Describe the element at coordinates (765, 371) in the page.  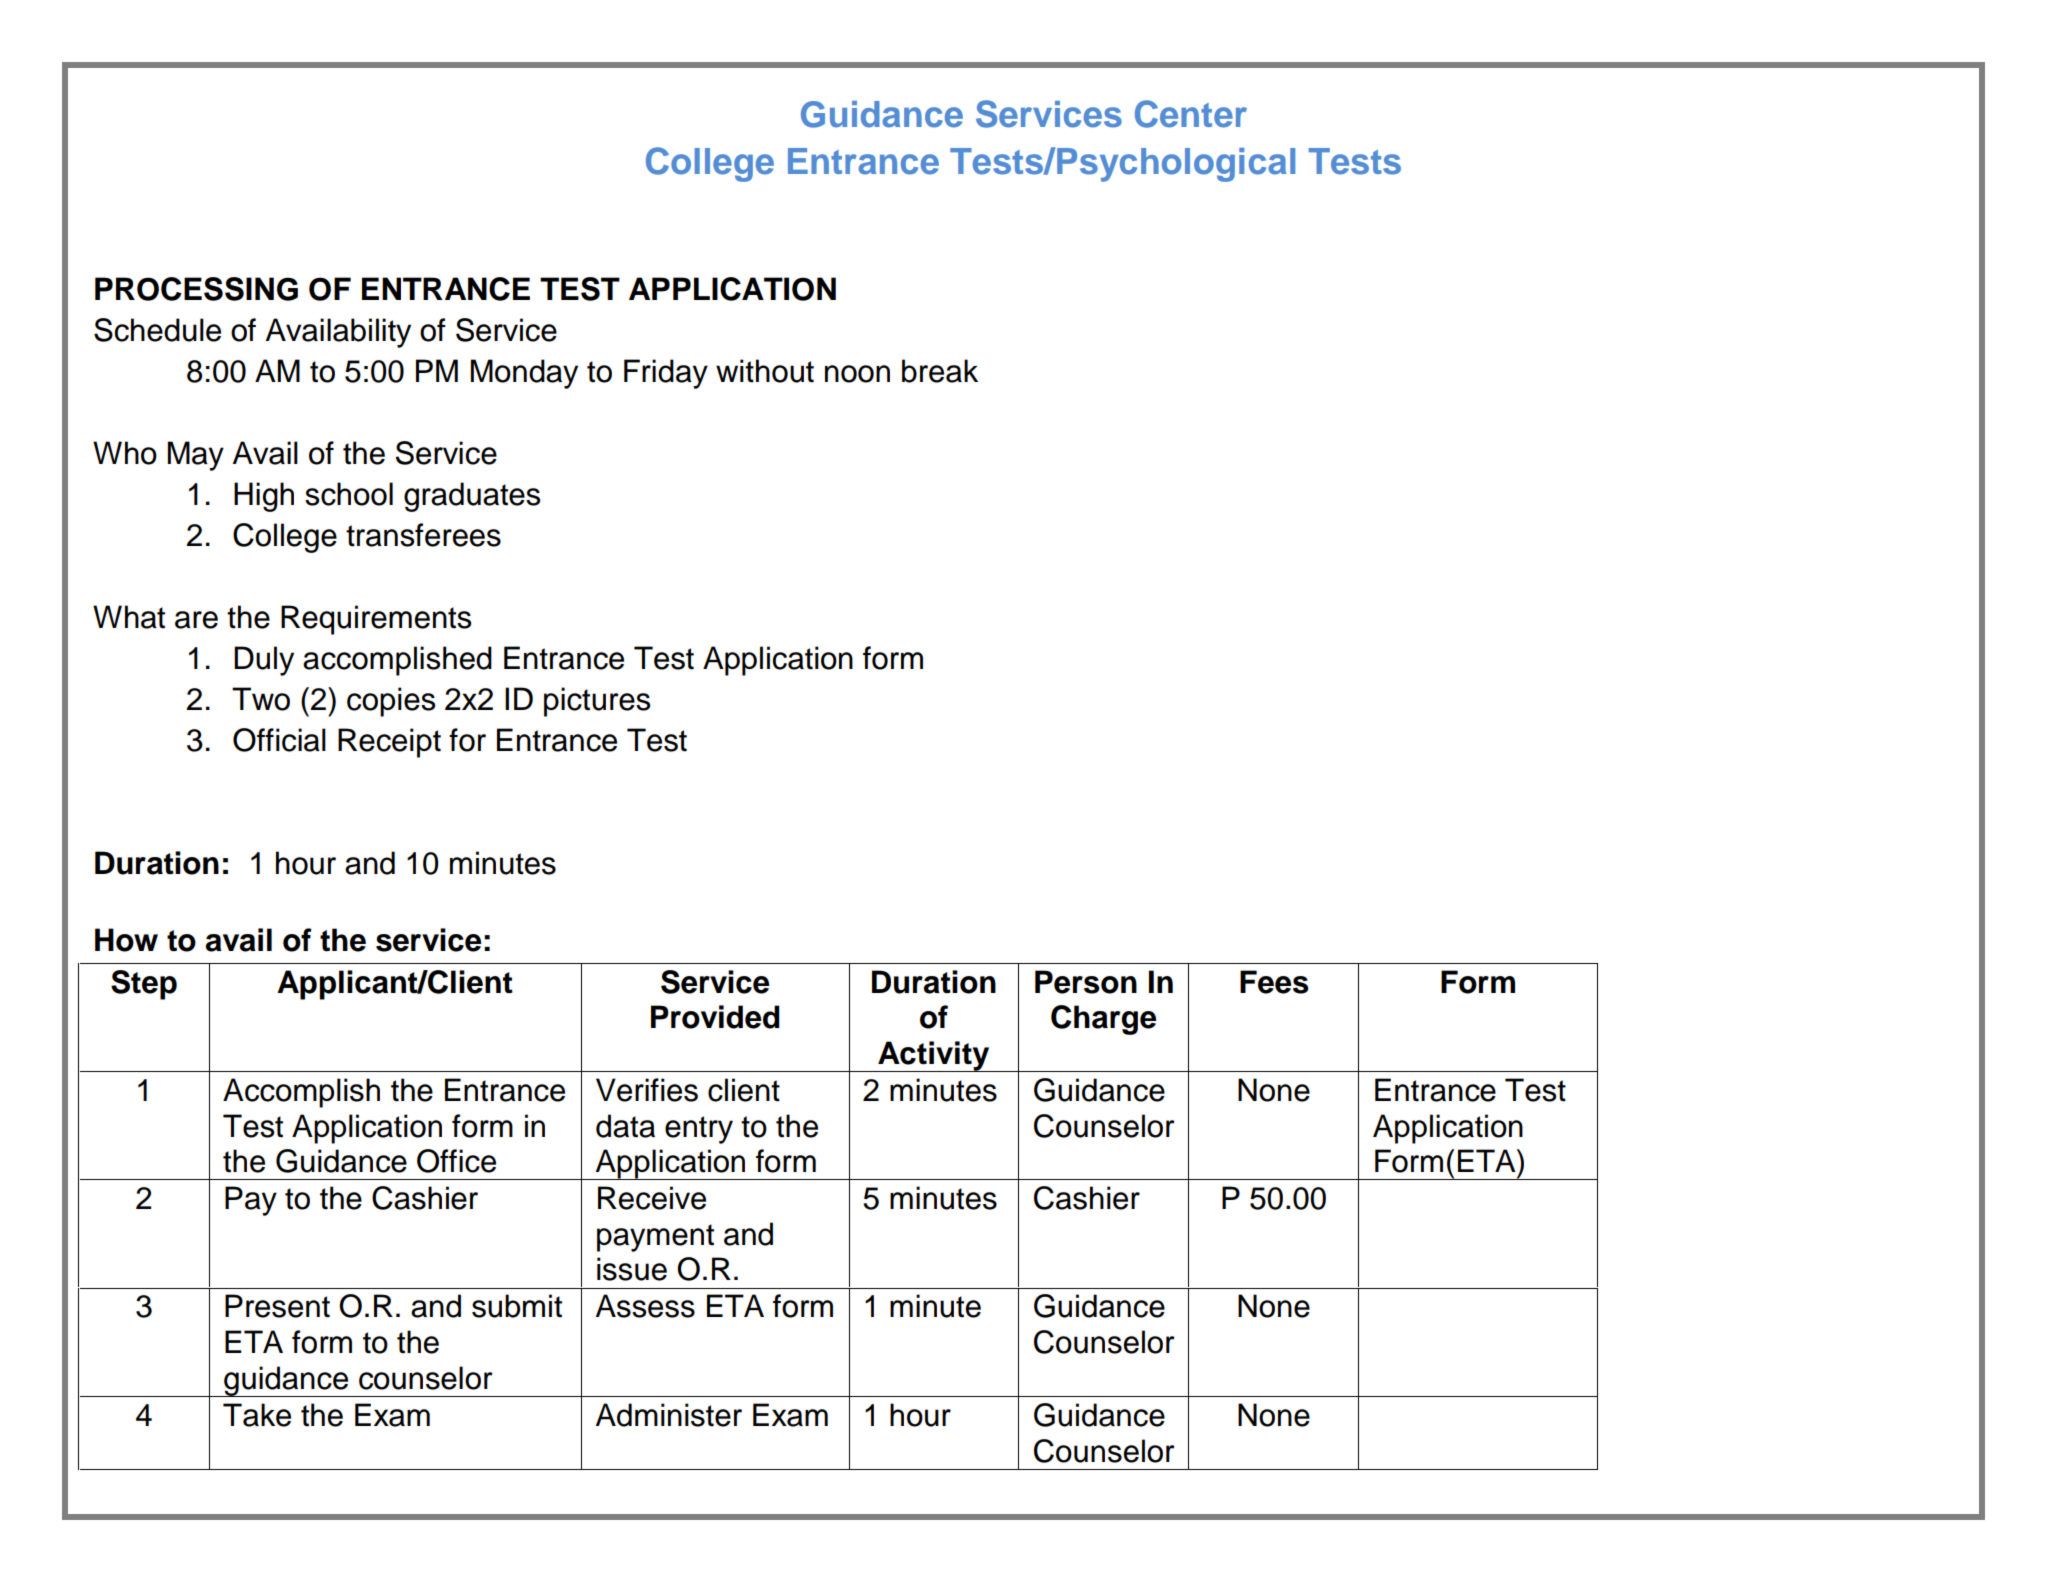
I see `without` at that location.
